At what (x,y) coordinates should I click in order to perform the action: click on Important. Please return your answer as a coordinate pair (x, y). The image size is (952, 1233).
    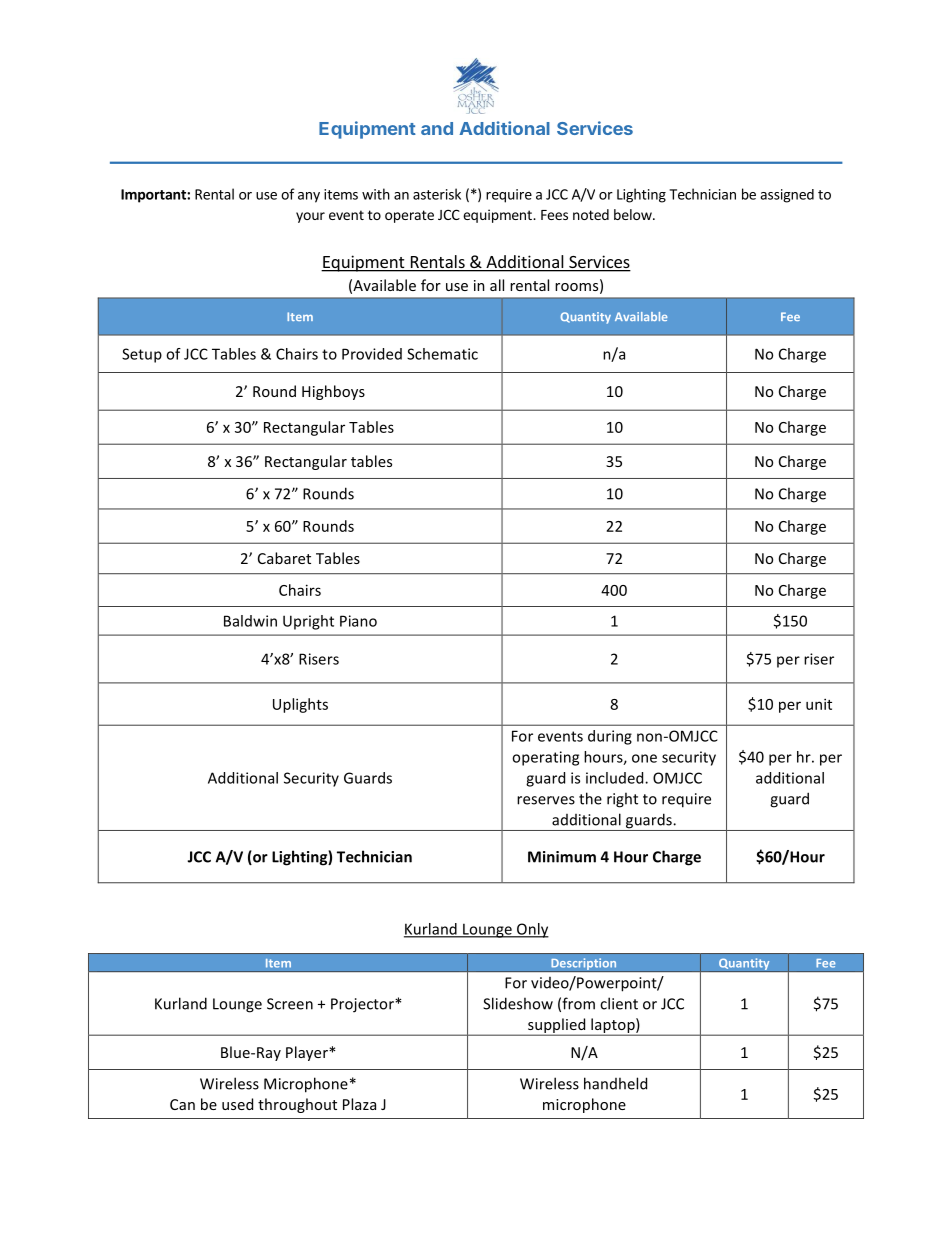
    Looking at the image, I should click on (154, 196).
